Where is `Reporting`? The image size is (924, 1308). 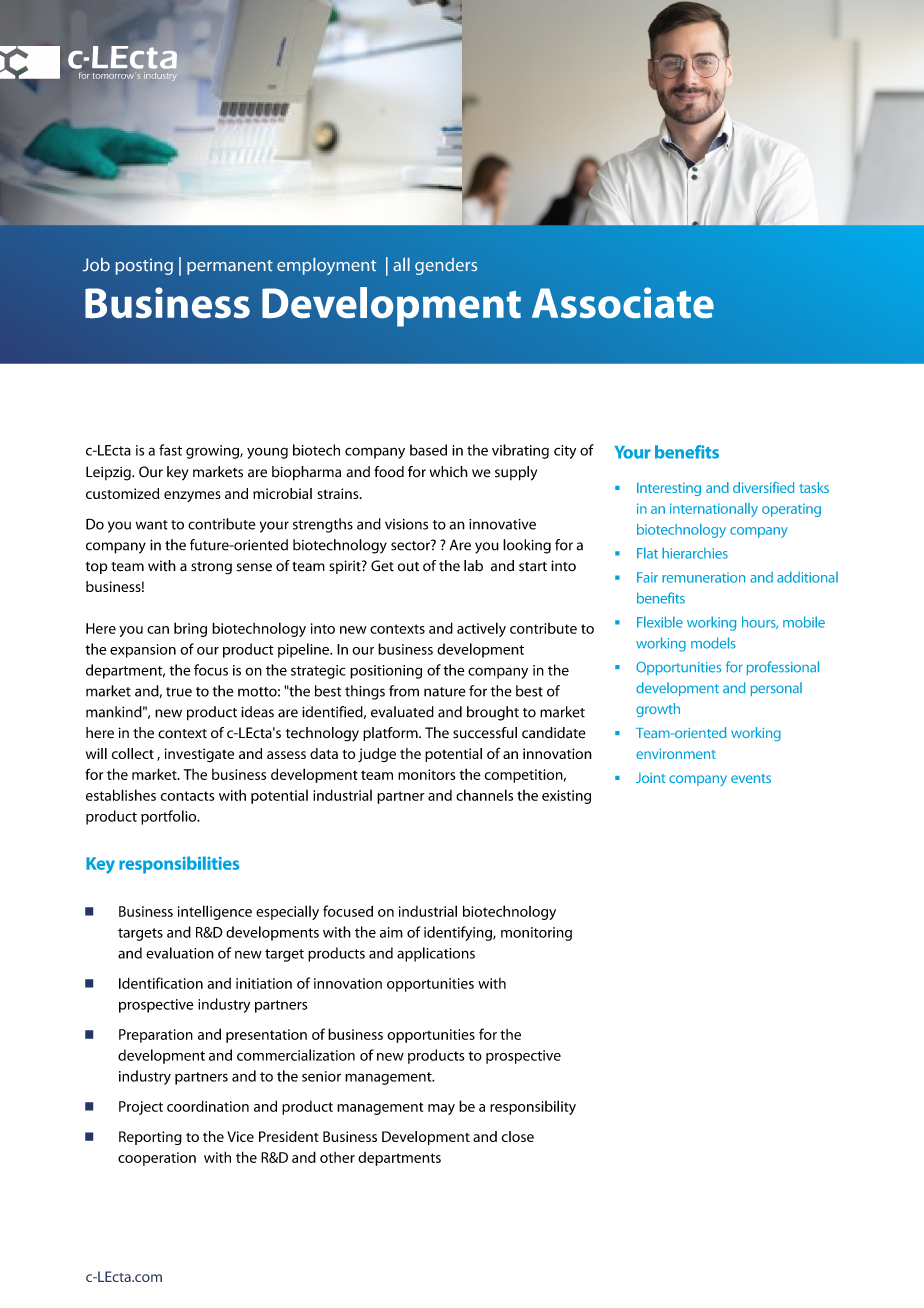
Reporting is located at coordinates (150, 1138).
